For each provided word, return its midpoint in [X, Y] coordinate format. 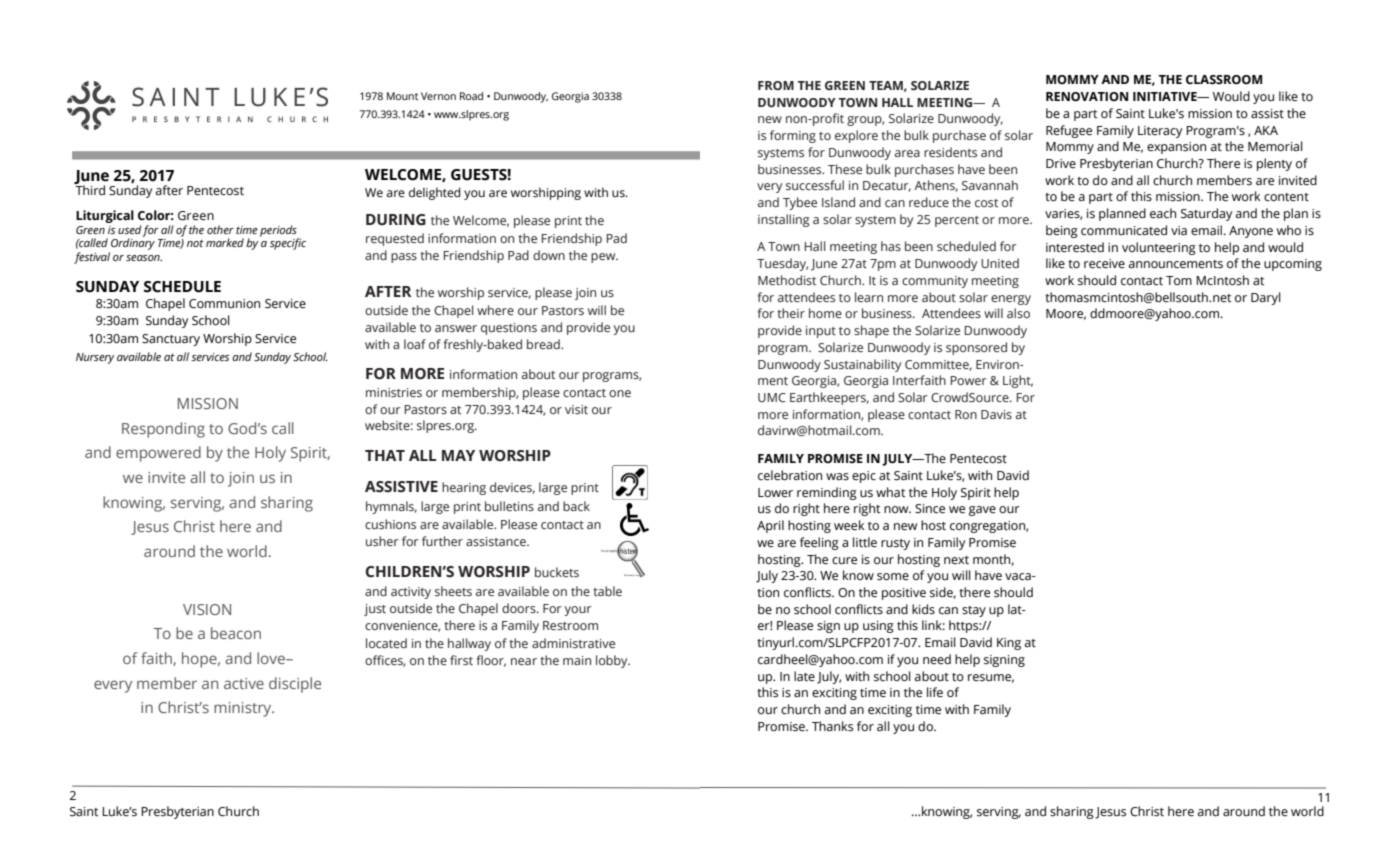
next [956, 560]
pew [604, 258]
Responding [163, 430]
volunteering [1159, 248]
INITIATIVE [1166, 96]
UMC [772, 397]
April [770, 526]
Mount [402, 96]
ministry [244, 709]
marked [225, 242]
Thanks [832, 726]
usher [382, 541]
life [935, 692]
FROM [776, 85]
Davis [996, 414]
